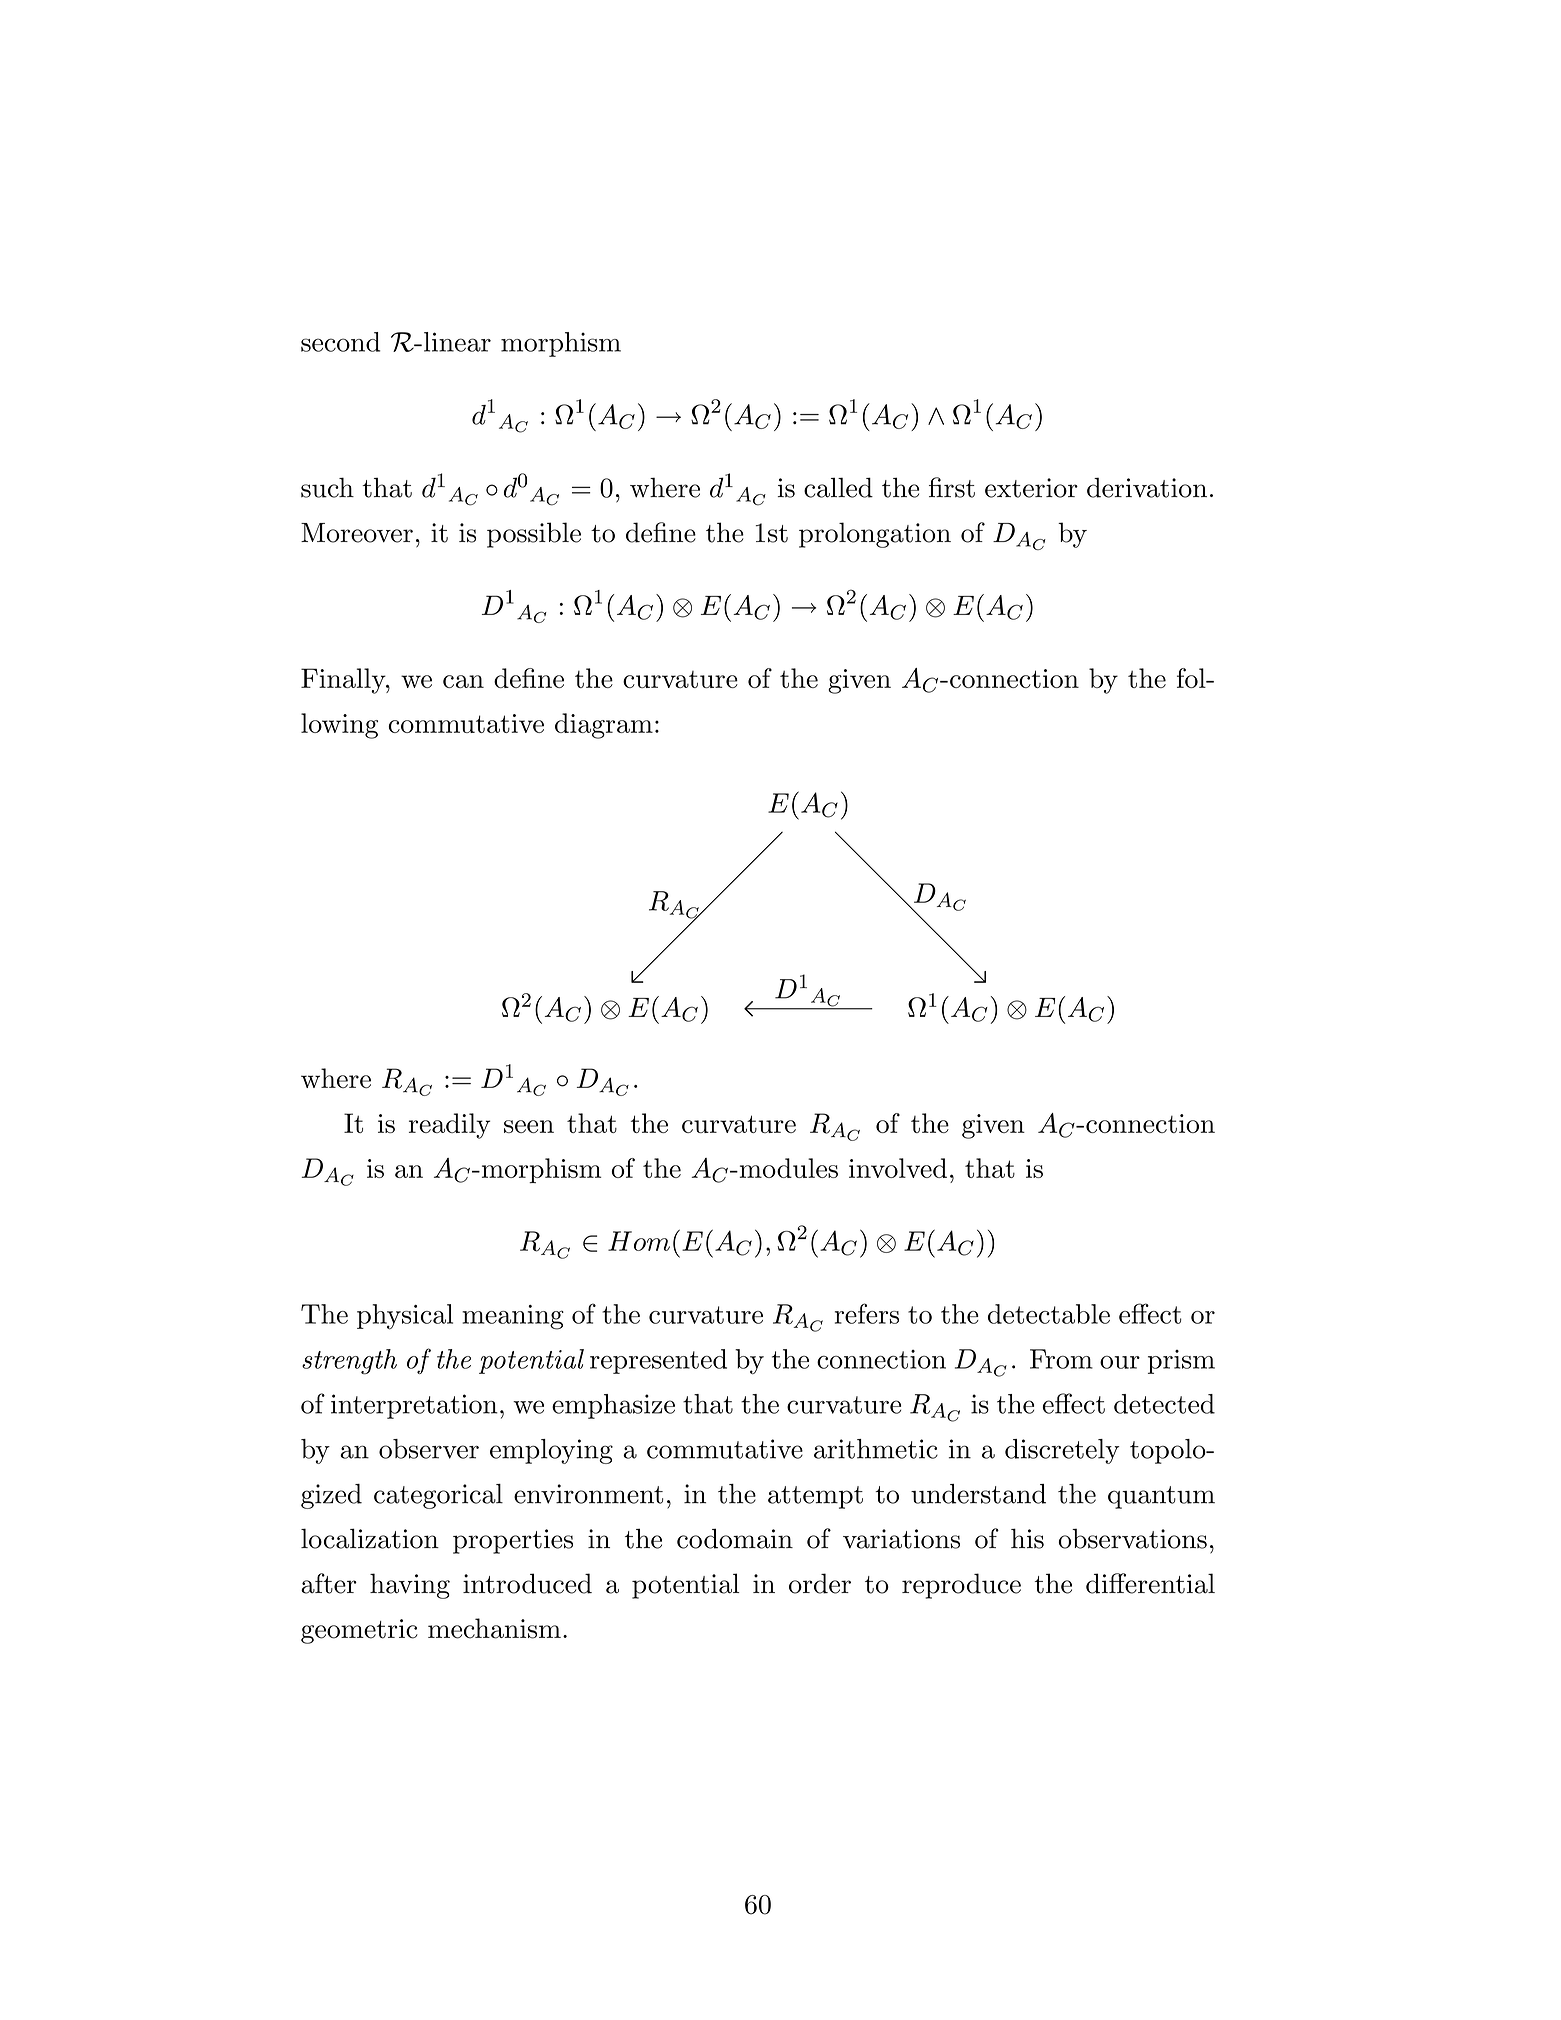 The image size is (1561, 2020). Describe the element at coordinates (604, 726) in the image. I see `diagram` at that location.
